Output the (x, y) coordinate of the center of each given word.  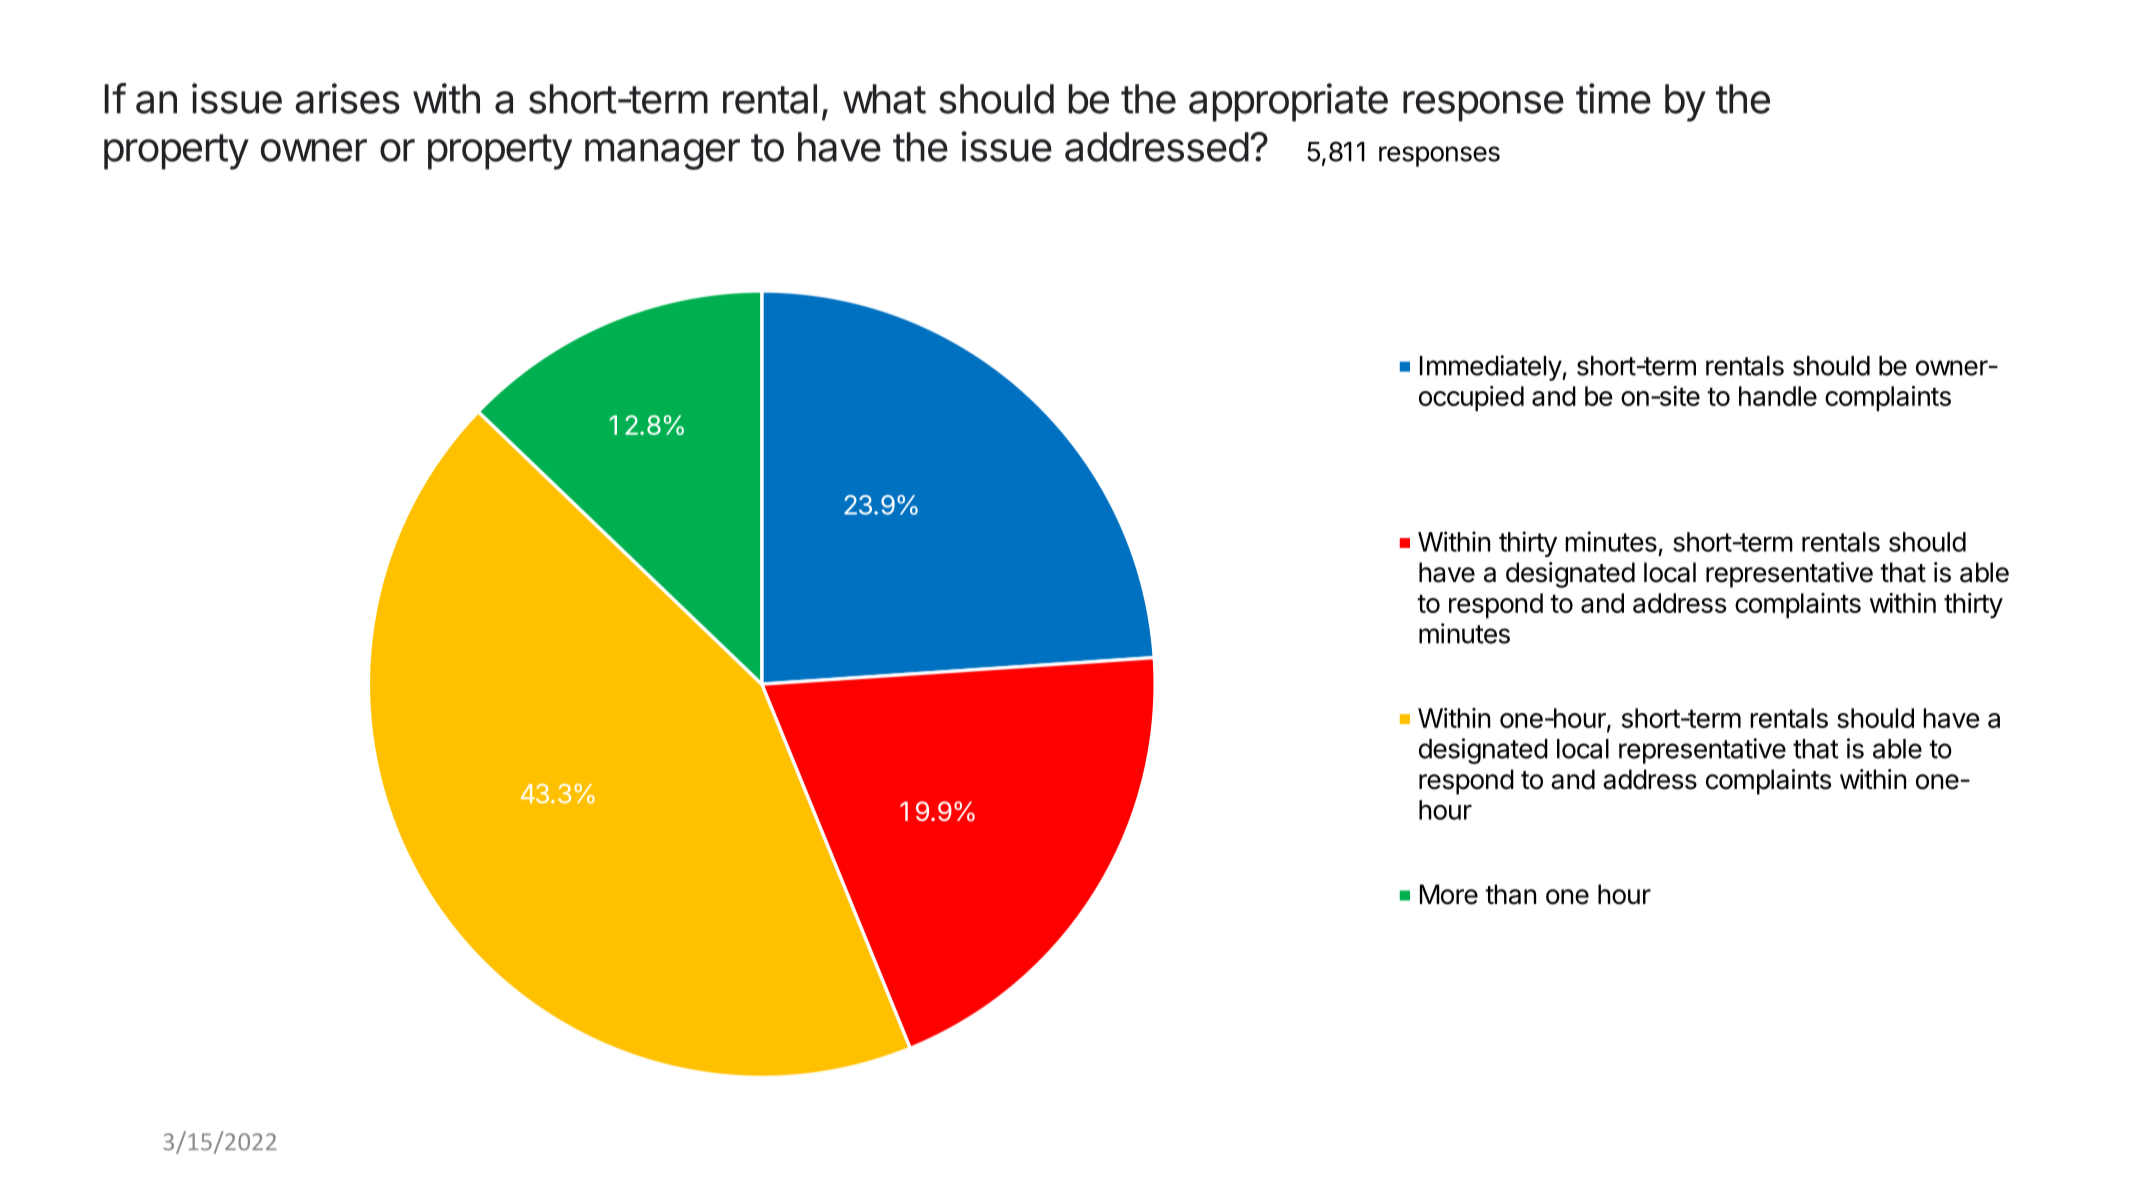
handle (1778, 396)
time (1613, 98)
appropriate (1288, 102)
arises (348, 98)
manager (662, 154)
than (1510, 894)
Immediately (1491, 368)
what (884, 99)
